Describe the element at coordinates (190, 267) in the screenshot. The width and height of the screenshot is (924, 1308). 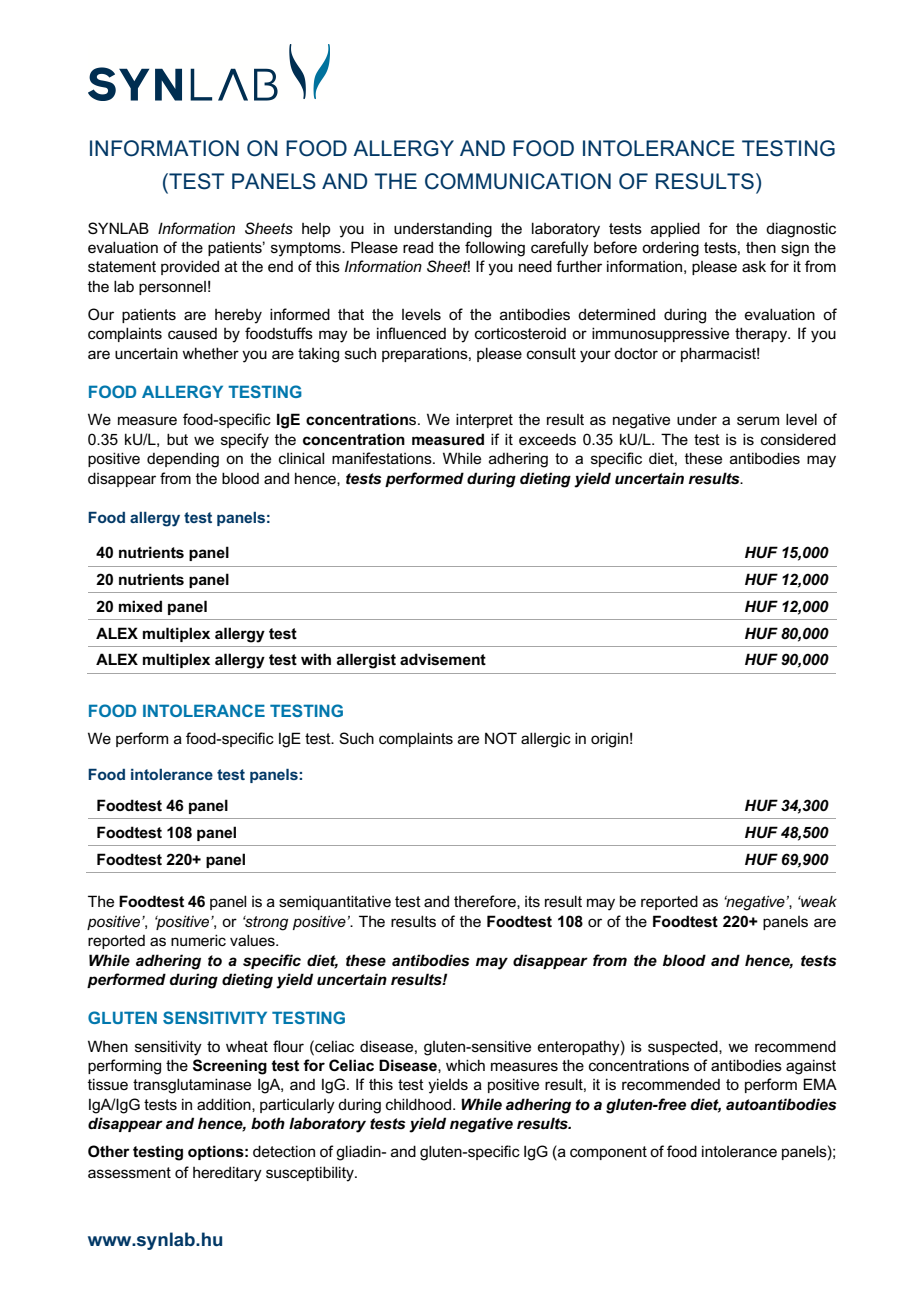
I see `provided` at that location.
